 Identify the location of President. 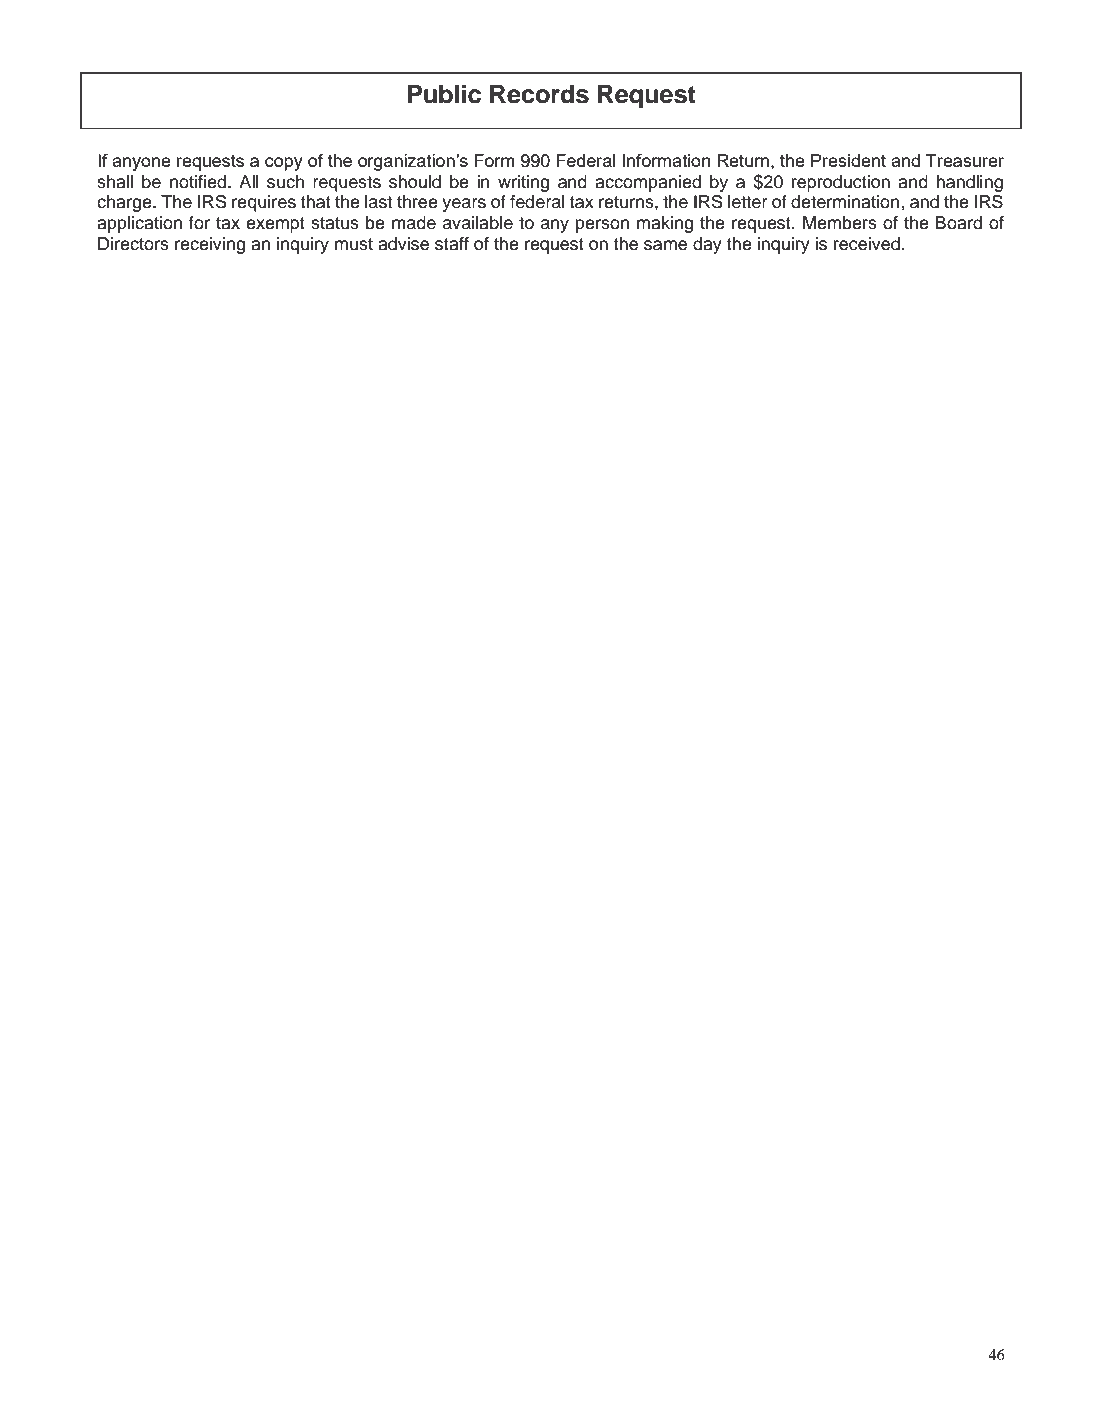
(848, 160).
